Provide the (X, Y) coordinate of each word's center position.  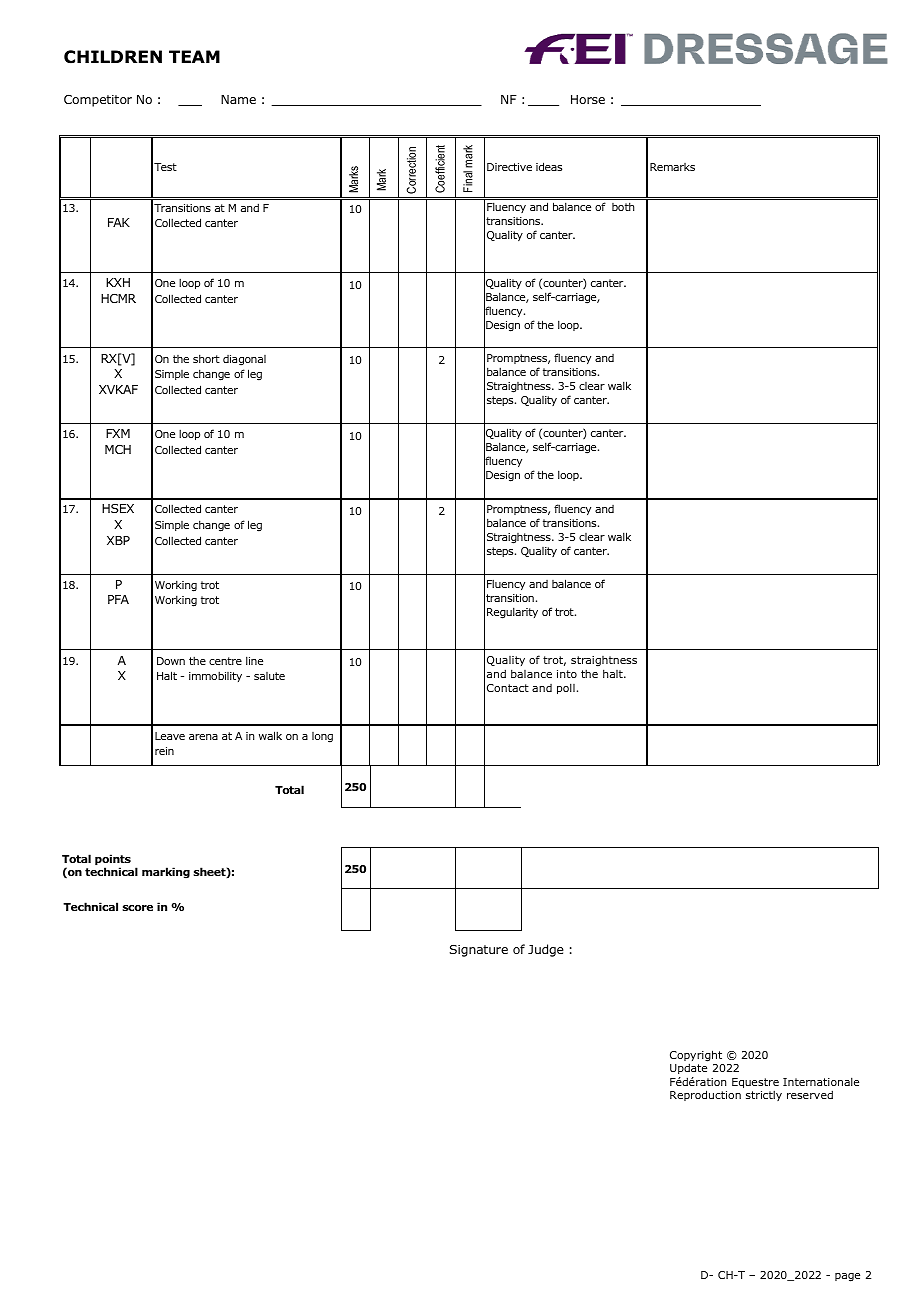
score (137, 908)
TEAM (194, 56)
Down (171, 661)
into (567, 674)
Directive (509, 167)
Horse (588, 99)
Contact (508, 688)
